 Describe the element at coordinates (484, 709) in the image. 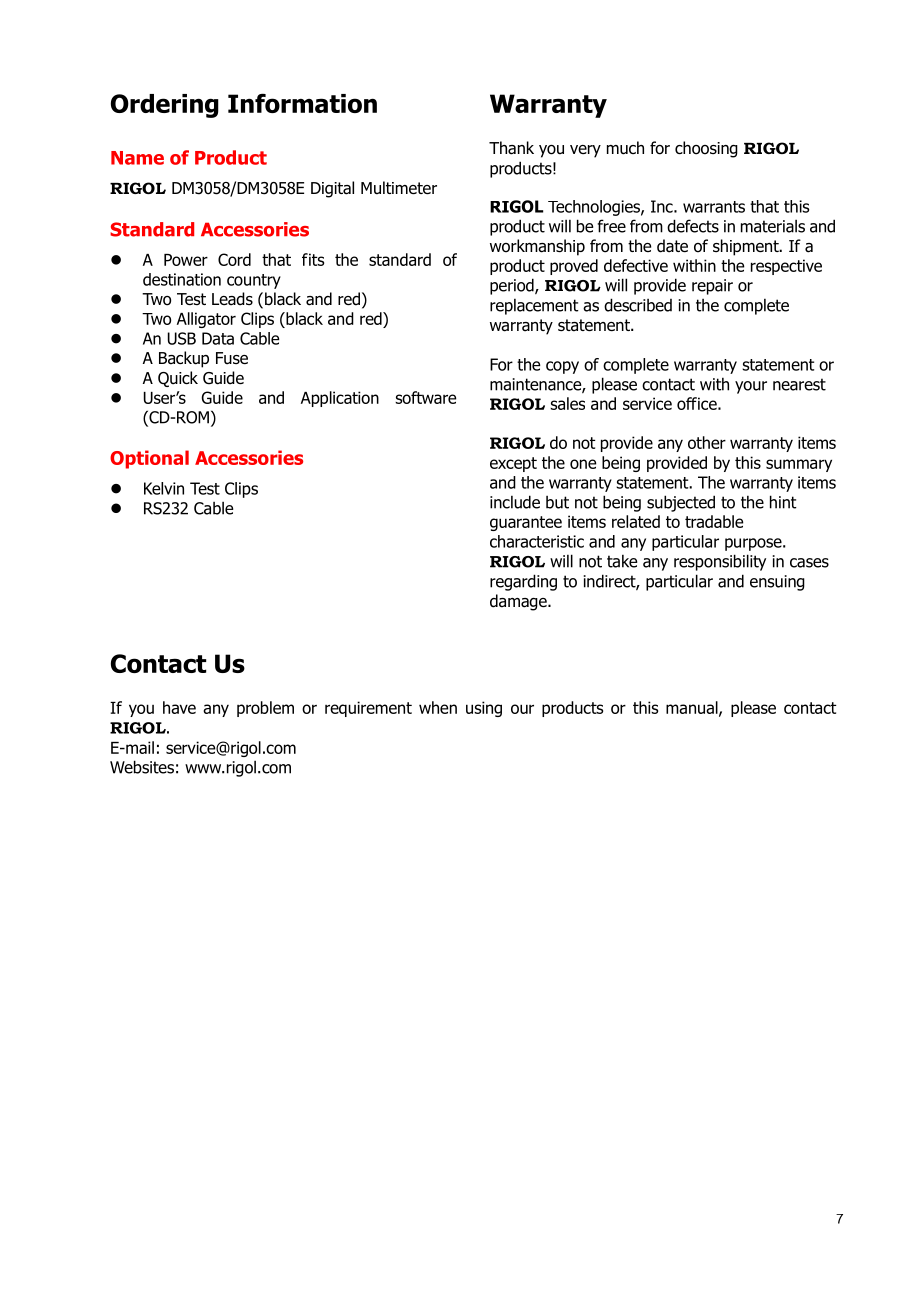

I see `using` at that location.
